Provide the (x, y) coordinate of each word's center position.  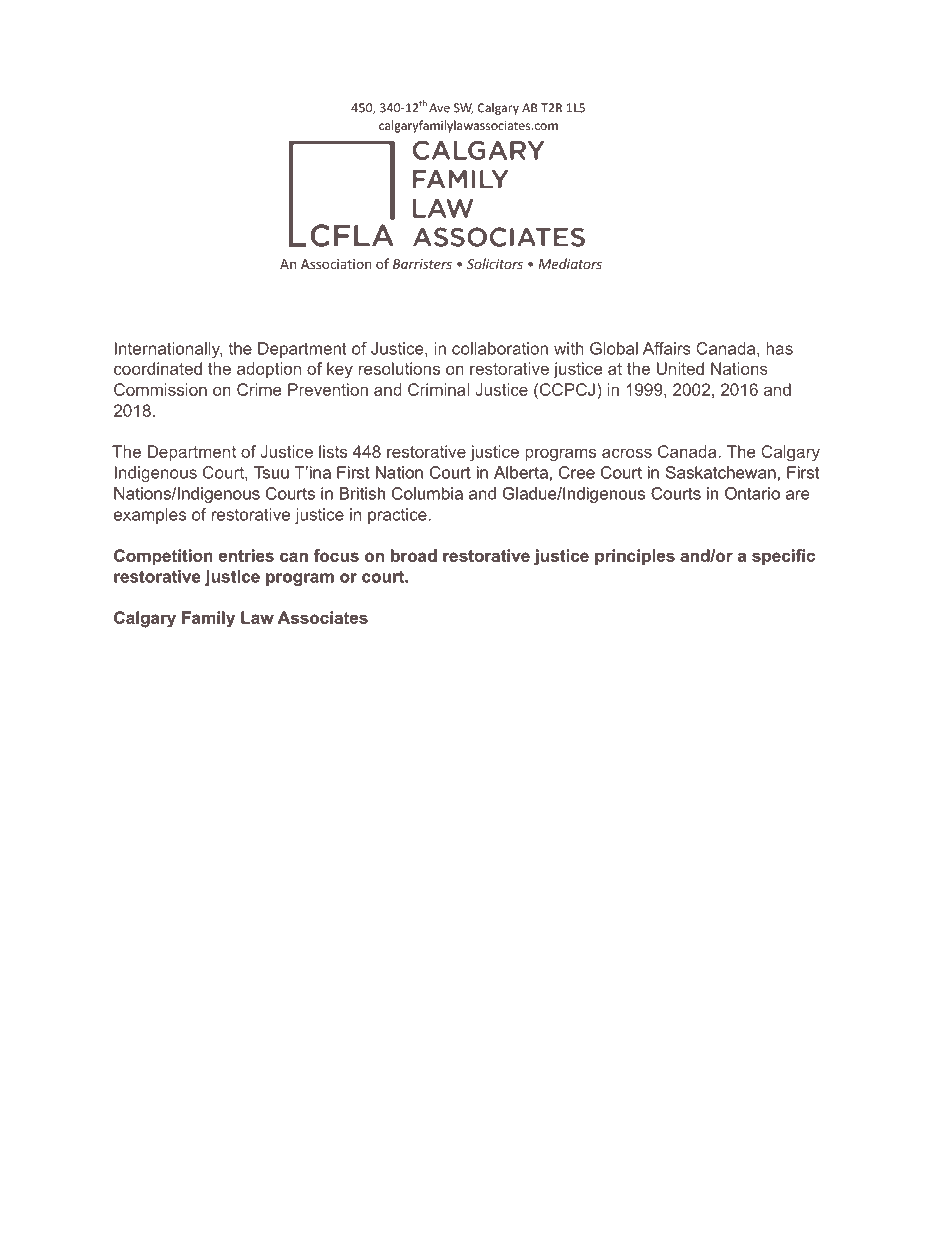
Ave (439, 108)
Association (336, 264)
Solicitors (495, 263)
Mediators (570, 263)
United (680, 368)
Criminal (438, 389)
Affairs (667, 348)
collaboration (500, 348)
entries (246, 555)
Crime (259, 389)
